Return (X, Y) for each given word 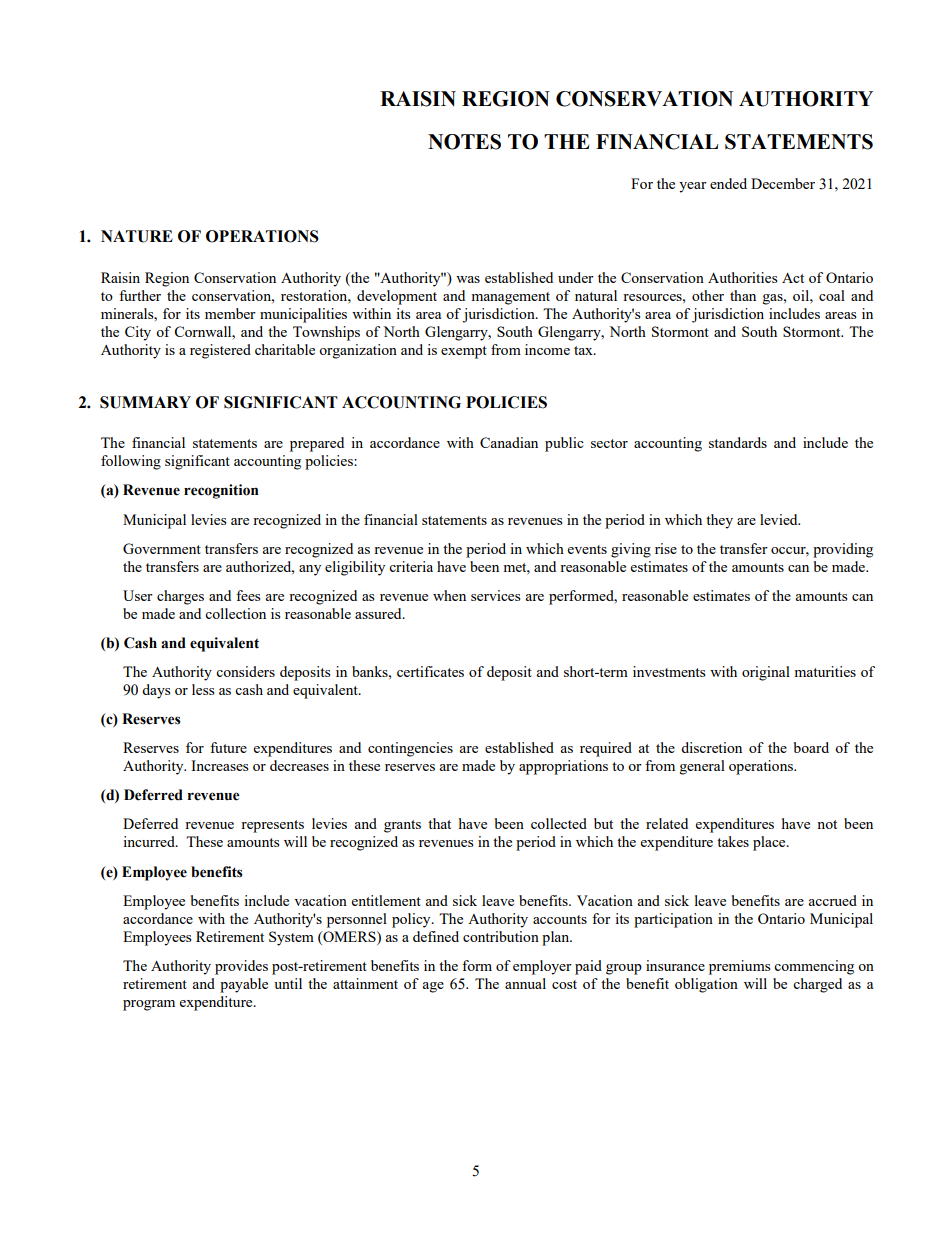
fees (248, 595)
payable (244, 985)
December (783, 183)
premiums (739, 967)
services (495, 595)
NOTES (464, 142)
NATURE (137, 236)
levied (780, 519)
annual (525, 983)
